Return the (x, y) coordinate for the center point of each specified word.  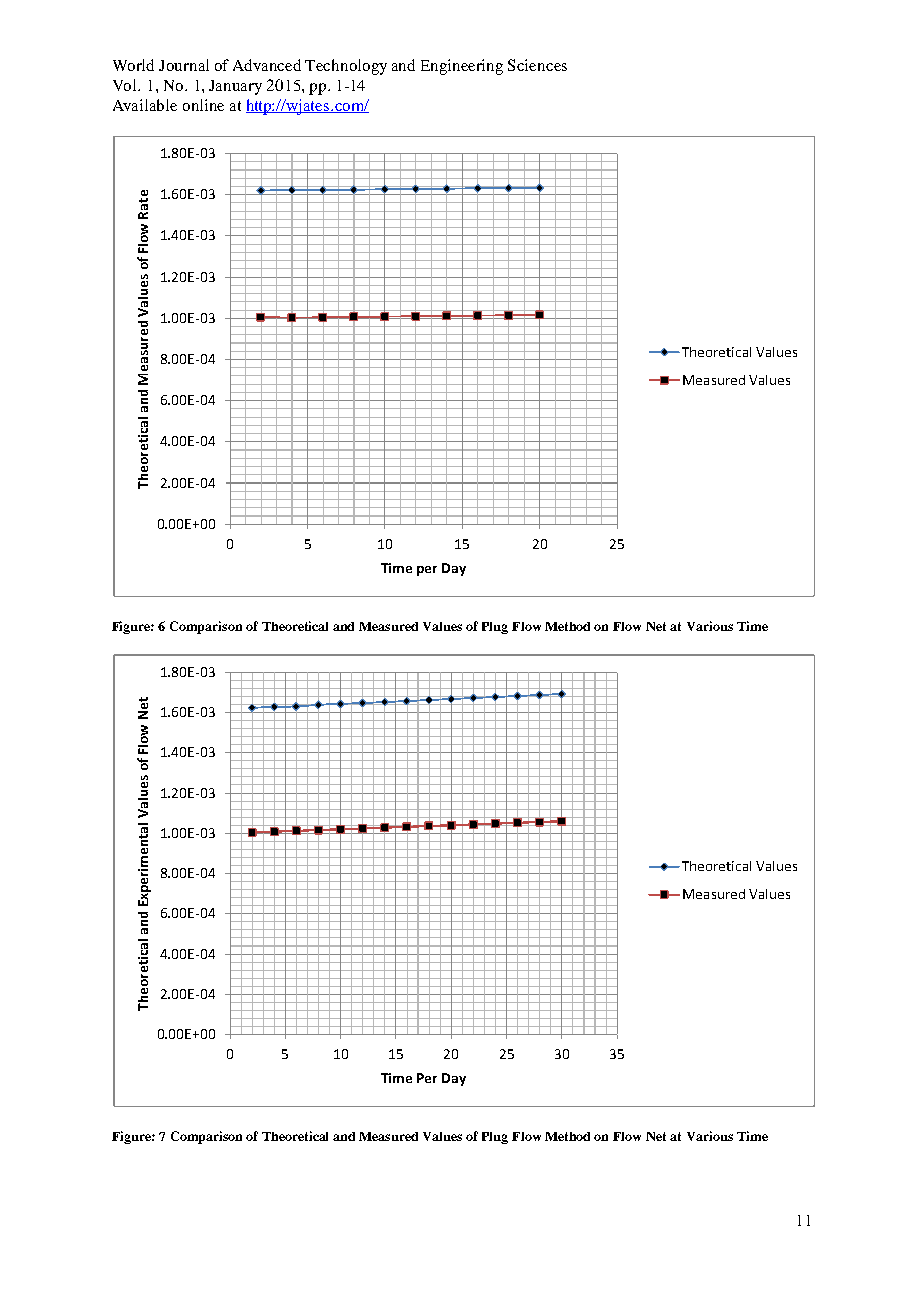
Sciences (537, 65)
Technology (346, 67)
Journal (184, 65)
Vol (126, 85)
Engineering (462, 67)
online (203, 105)
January (235, 87)
